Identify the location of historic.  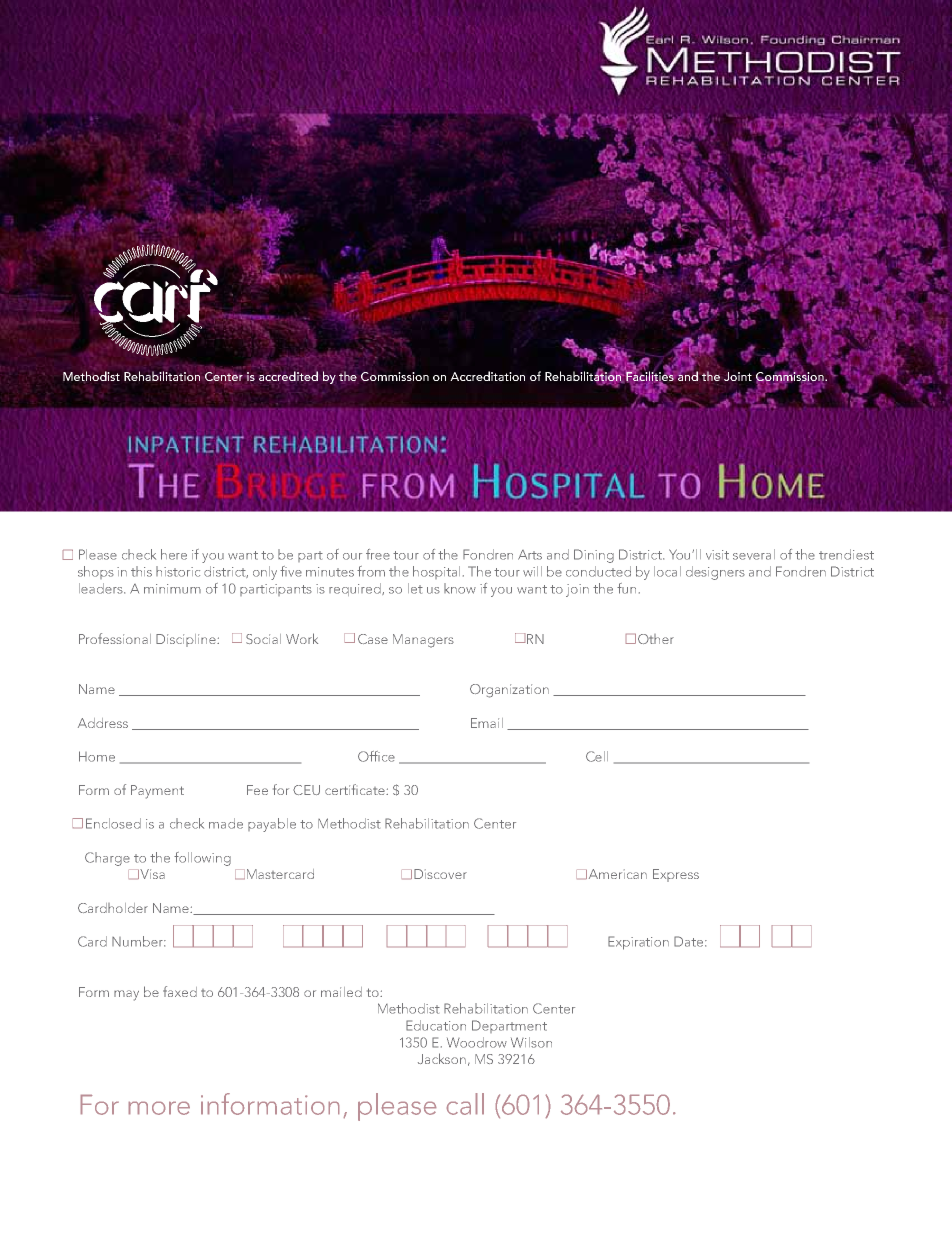
(178, 571).
